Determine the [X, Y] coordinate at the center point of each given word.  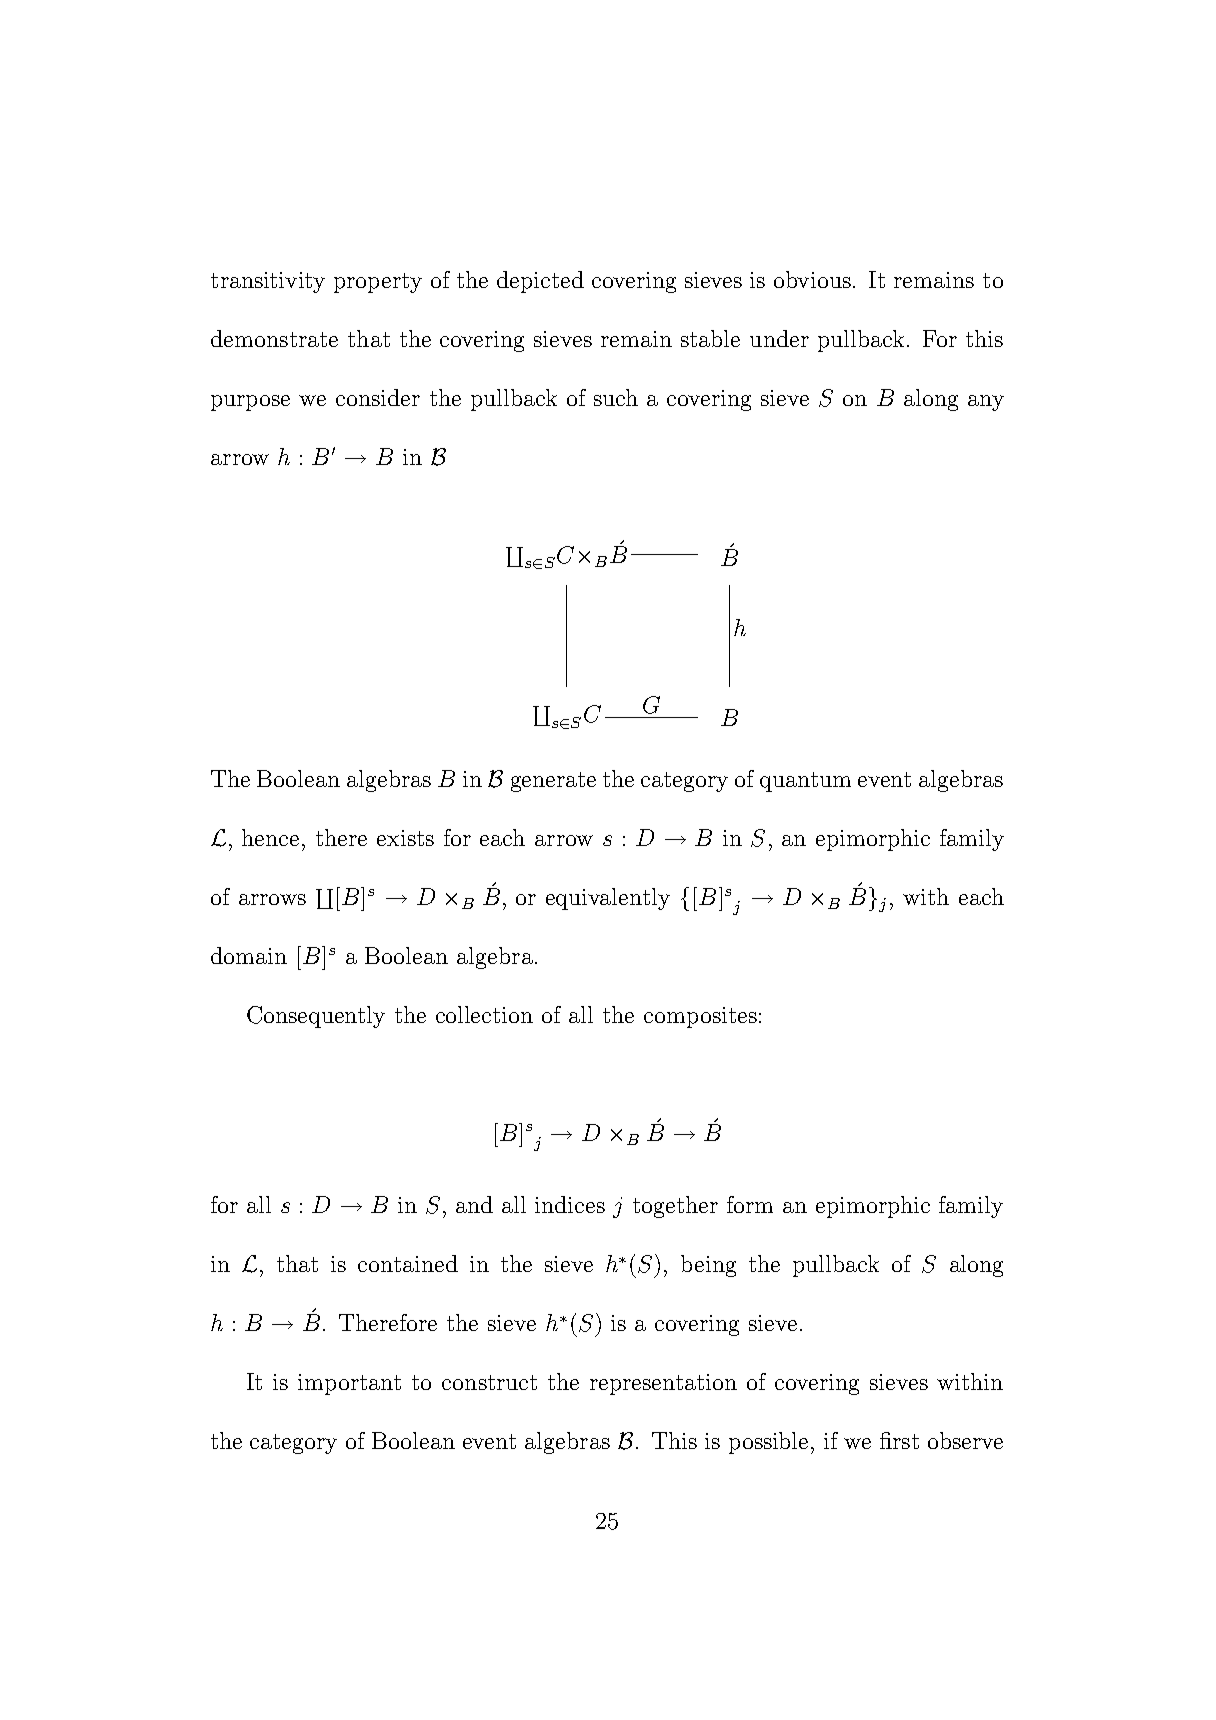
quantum [805, 782]
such [616, 397]
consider [378, 397]
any [986, 403]
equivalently [608, 899]
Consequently [316, 1017]
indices [570, 1204]
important [349, 1384]
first [899, 1440]
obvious [814, 279]
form [750, 1204]
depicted [540, 282]
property [378, 283]
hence [270, 837]
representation [663, 1384]
